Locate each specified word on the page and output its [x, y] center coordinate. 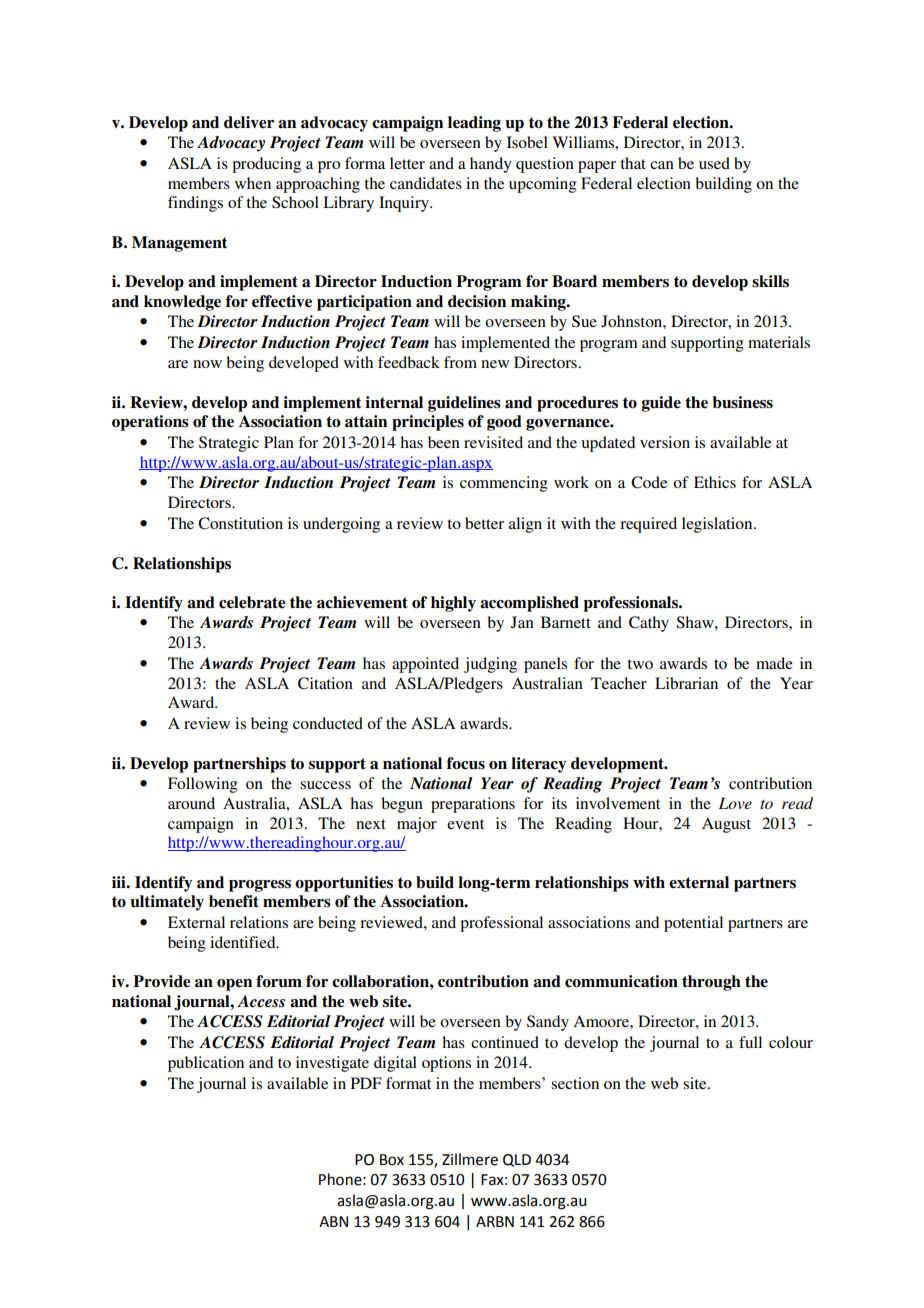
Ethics [715, 482]
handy [491, 165]
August [726, 825]
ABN [333, 1221]
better [484, 523]
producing [266, 165]
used [714, 163]
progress [260, 886]
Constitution [240, 523]
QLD [517, 1160]
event [465, 824]
